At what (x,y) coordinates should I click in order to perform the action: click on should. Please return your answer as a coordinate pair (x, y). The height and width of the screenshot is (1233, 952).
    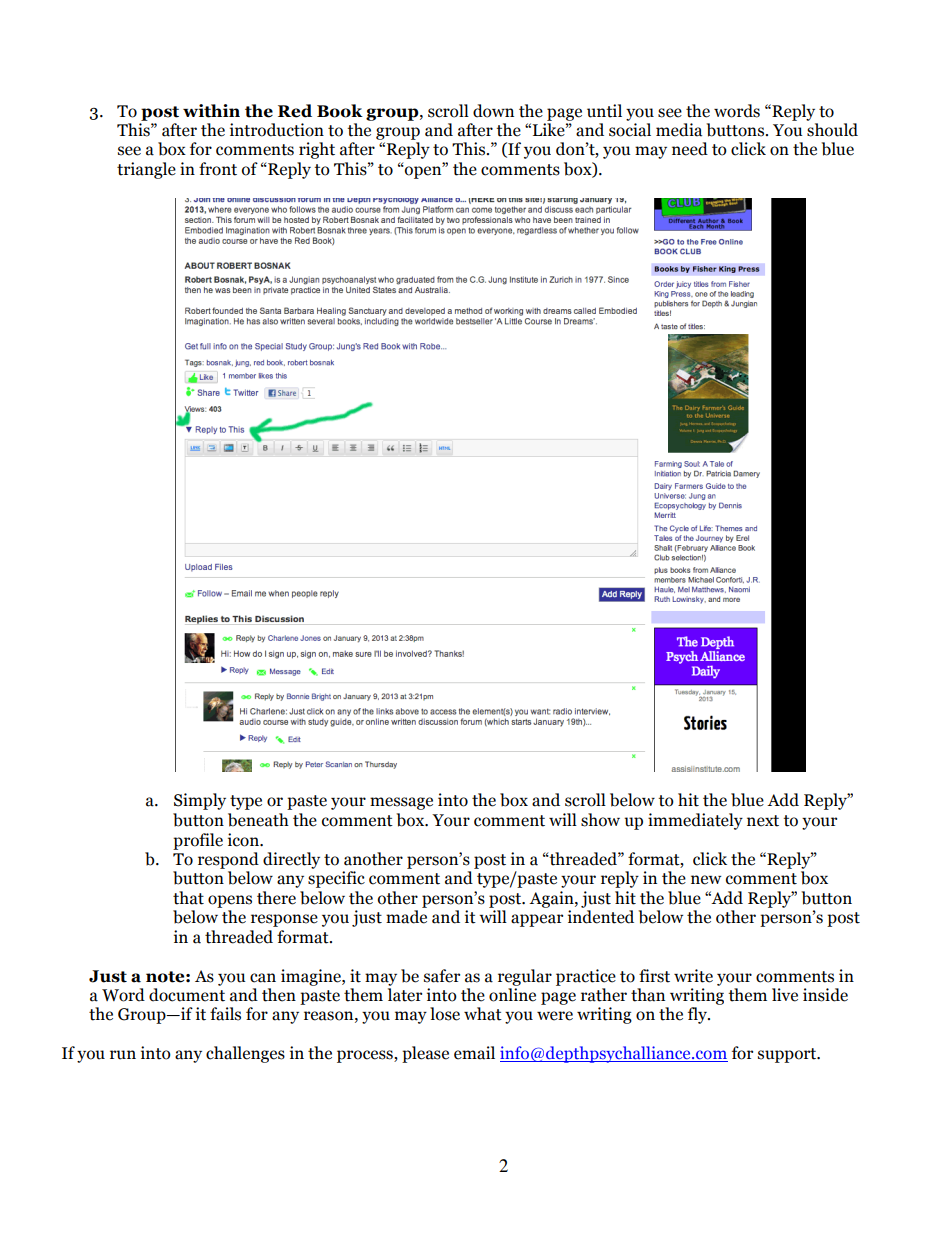
    Looking at the image, I should click on (832, 130).
